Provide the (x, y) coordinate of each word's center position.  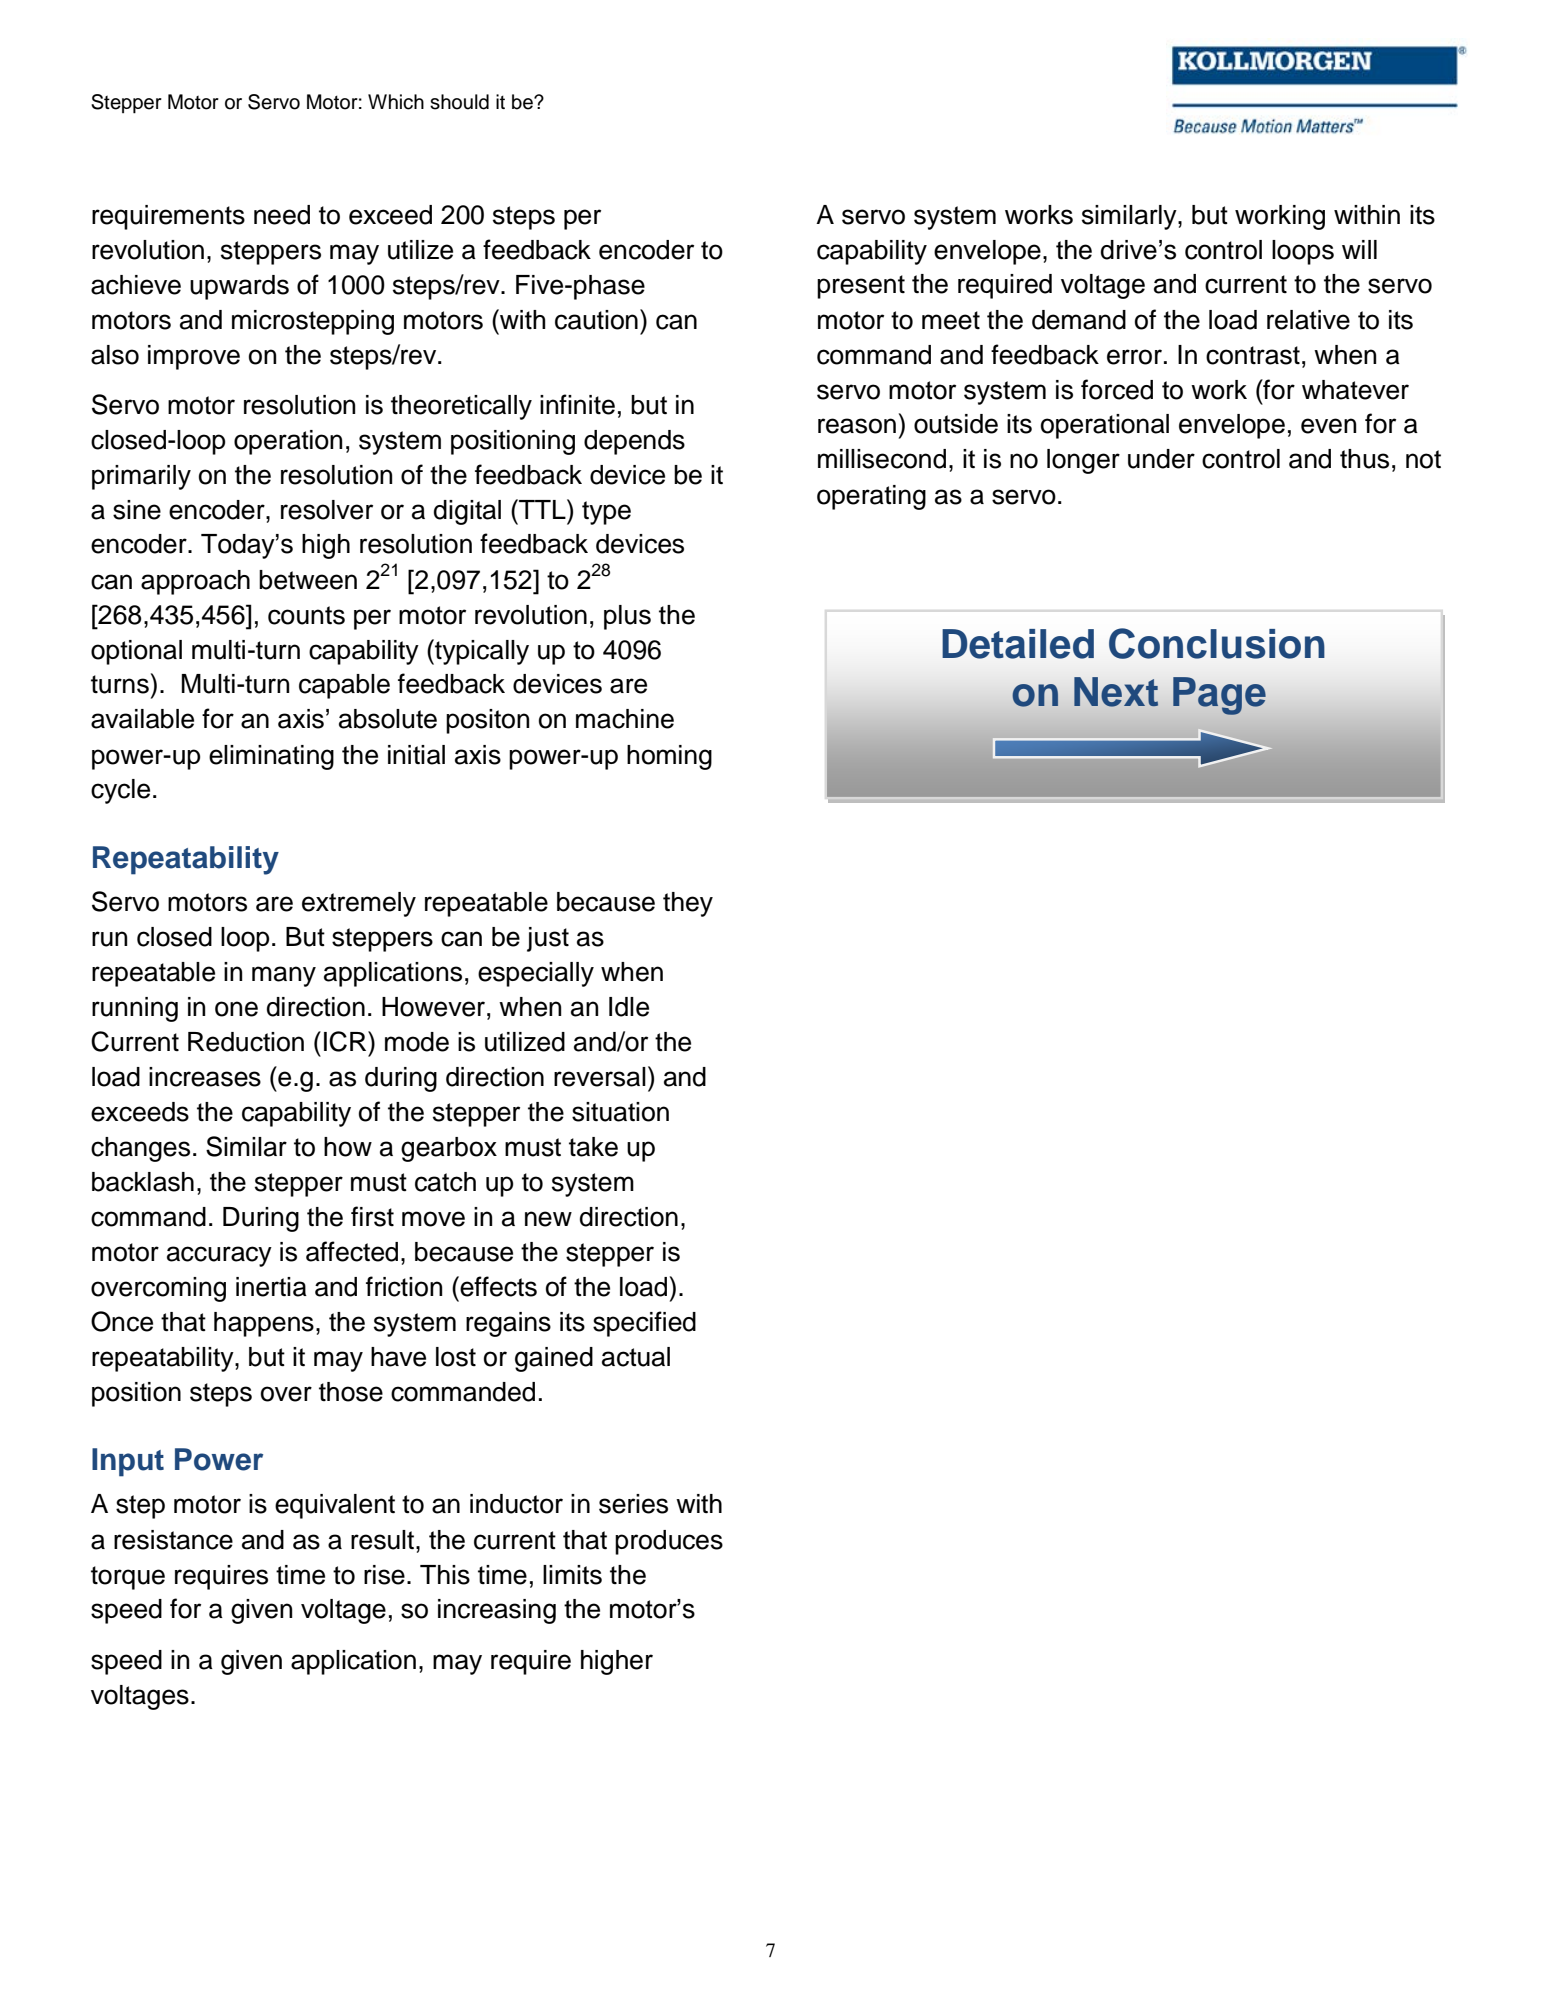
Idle (629, 1007)
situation (620, 1112)
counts (306, 615)
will (1359, 249)
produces (669, 1542)
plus (627, 617)
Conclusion (1217, 643)
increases (205, 1077)
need (282, 215)
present (861, 287)
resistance (173, 1540)
